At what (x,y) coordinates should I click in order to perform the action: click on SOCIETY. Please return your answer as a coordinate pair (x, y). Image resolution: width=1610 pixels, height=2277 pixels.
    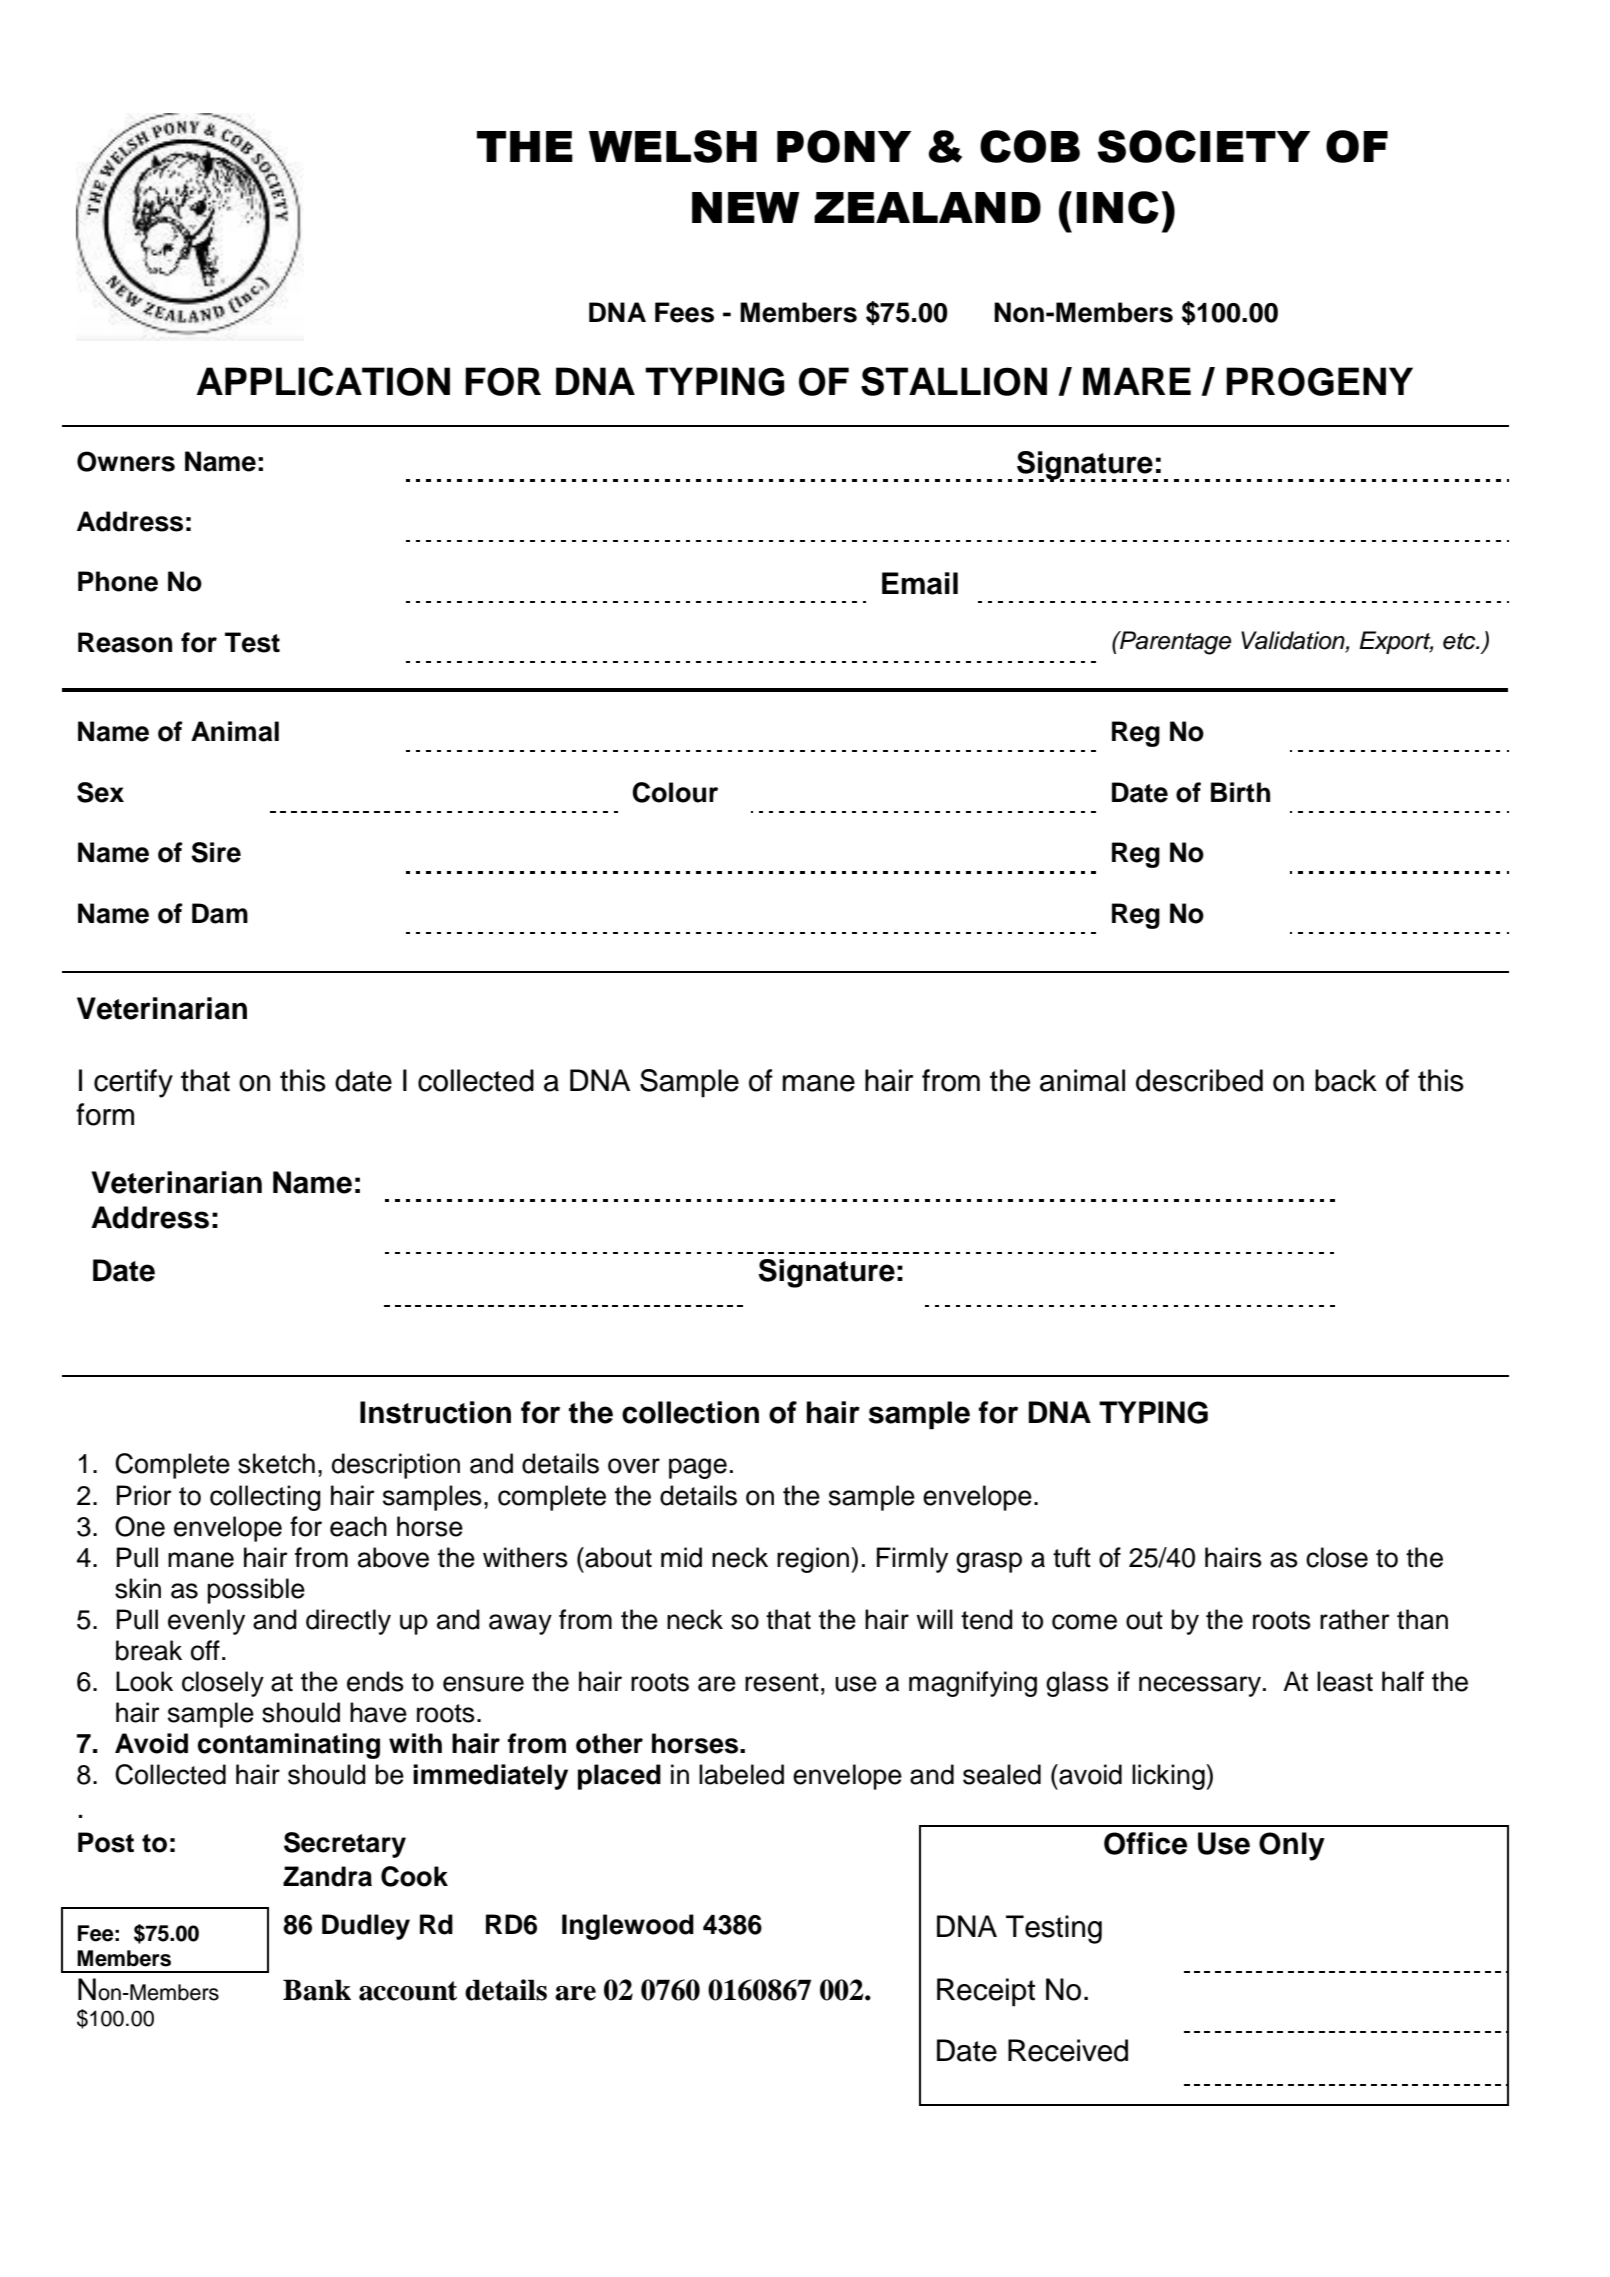
    Looking at the image, I should click on (1203, 146).
